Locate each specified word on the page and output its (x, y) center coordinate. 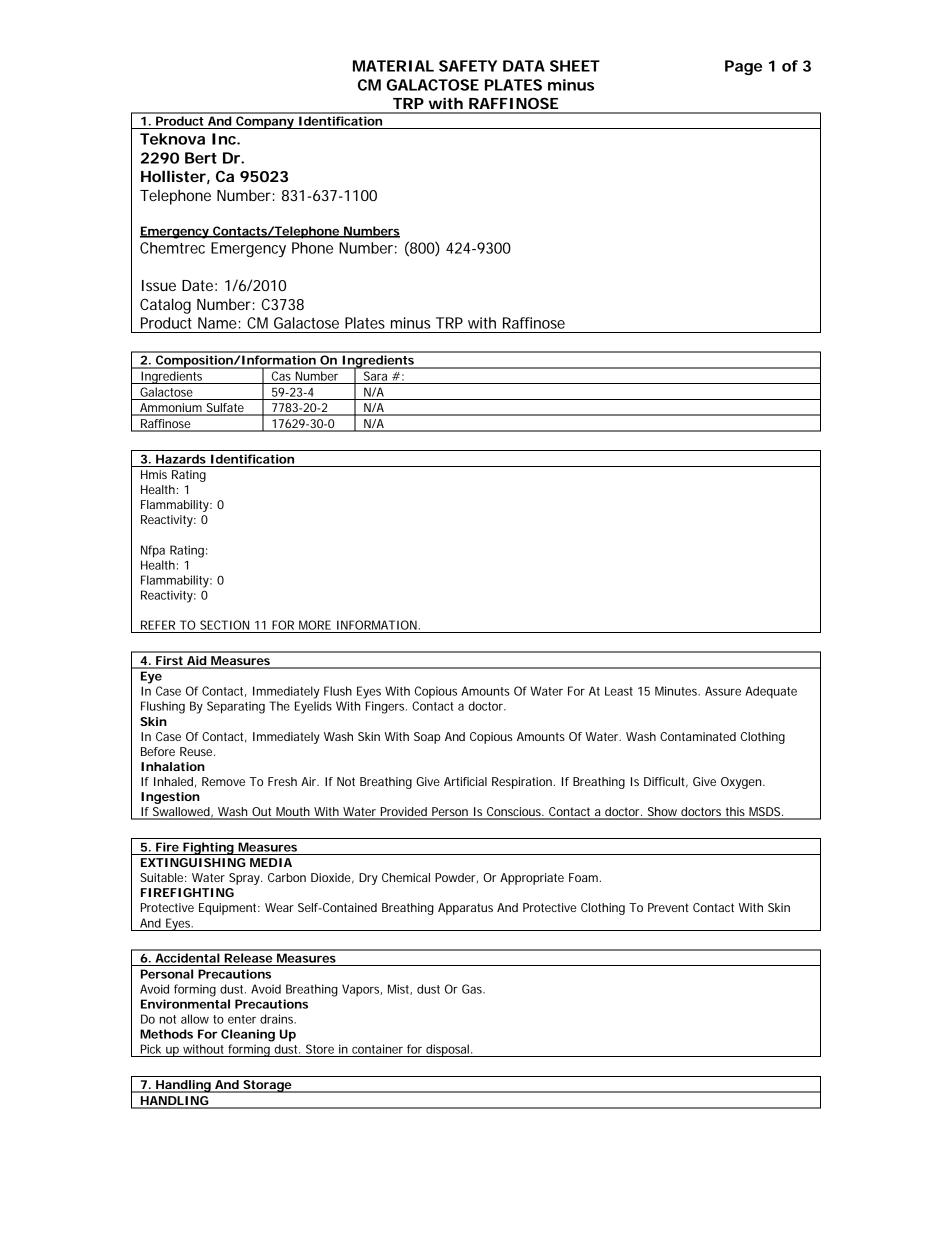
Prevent (668, 907)
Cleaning (248, 1035)
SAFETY (468, 66)
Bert (201, 158)
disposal (447, 1050)
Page (743, 67)
